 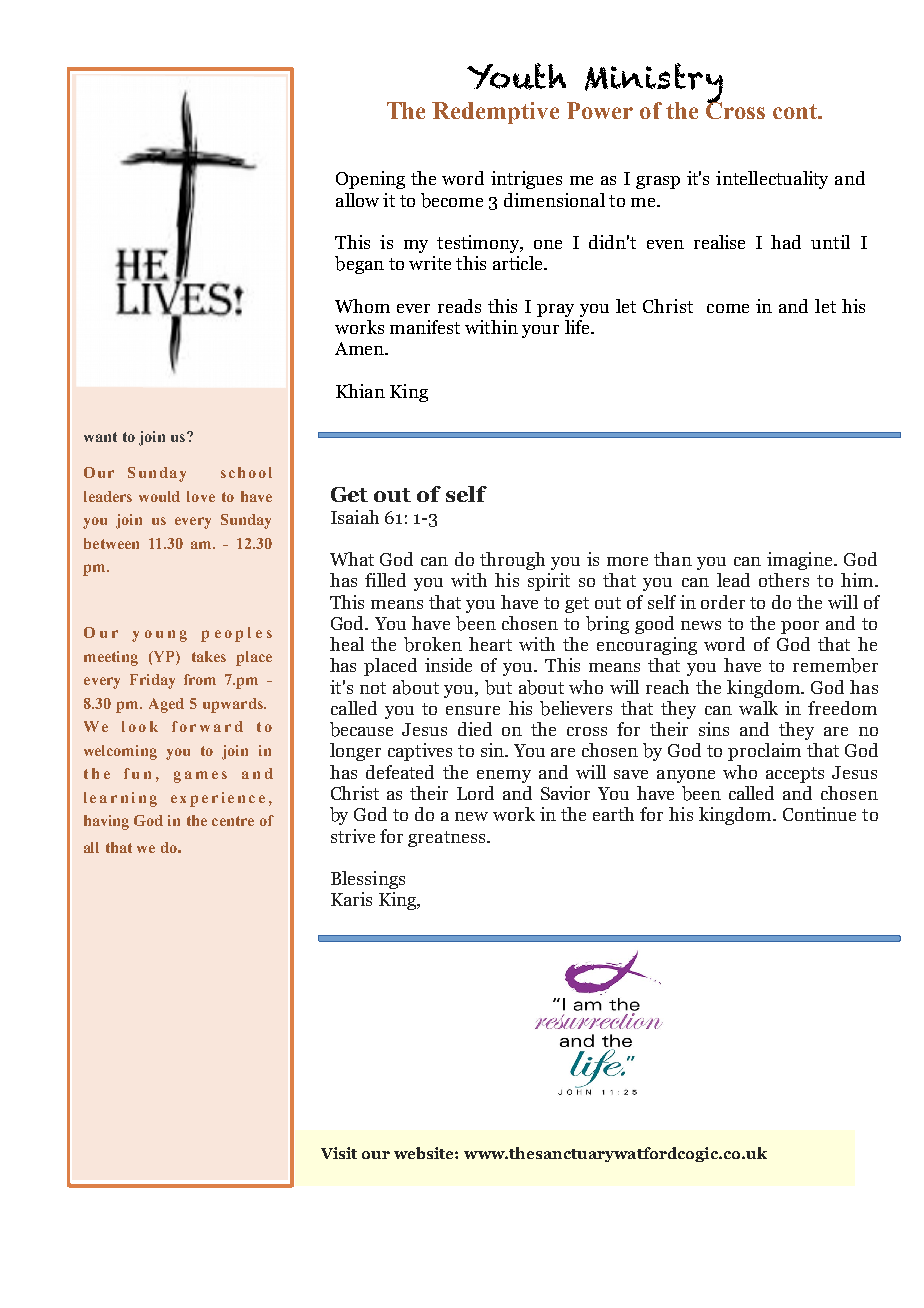 What do you see at coordinates (370, 180) in the image?
I see `Opening` at bounding box center [370, 180].
